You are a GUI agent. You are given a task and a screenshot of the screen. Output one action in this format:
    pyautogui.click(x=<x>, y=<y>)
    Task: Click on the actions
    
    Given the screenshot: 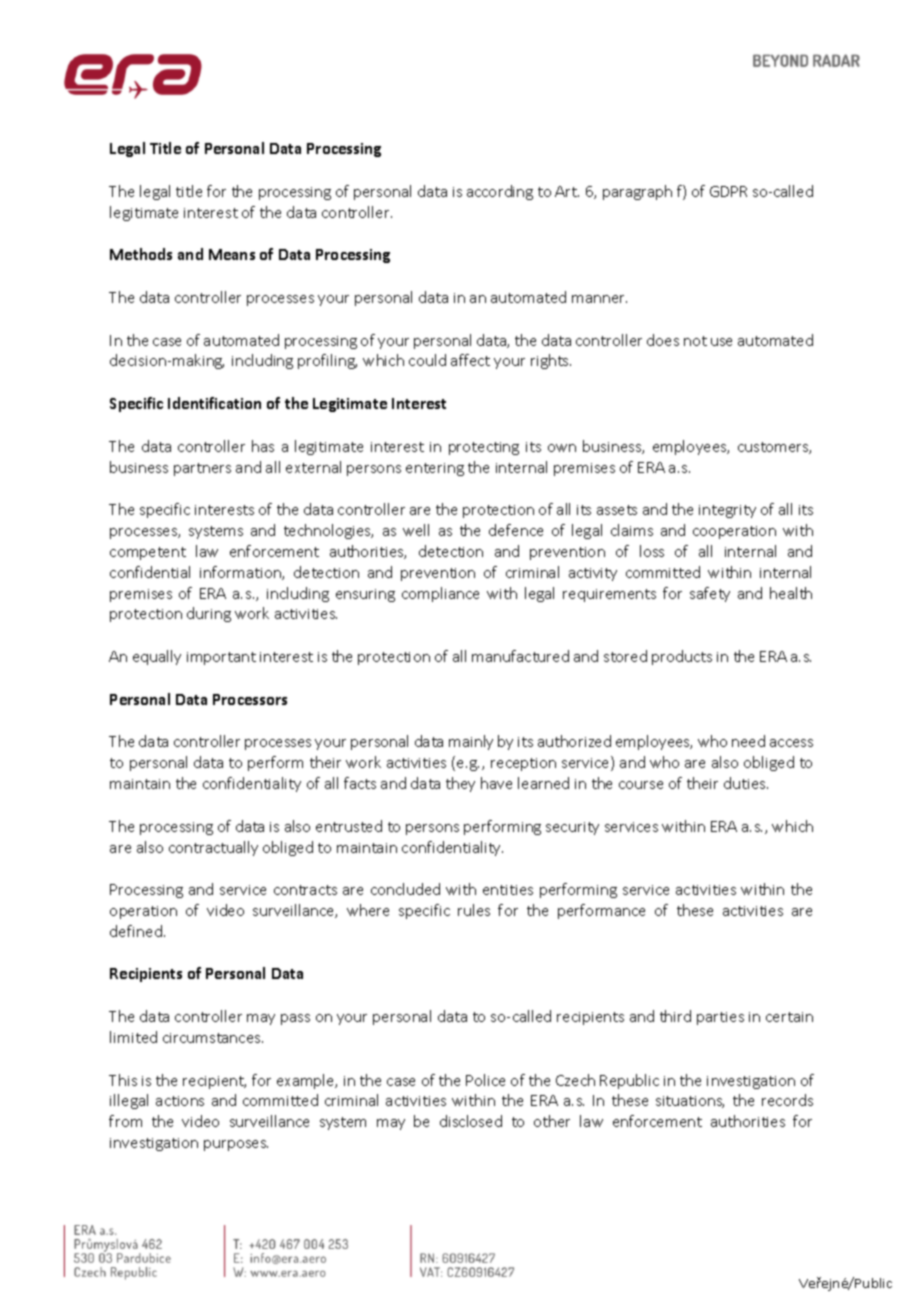 What is the action you would take?
    pyautogui.click(x=180, y=1101)
